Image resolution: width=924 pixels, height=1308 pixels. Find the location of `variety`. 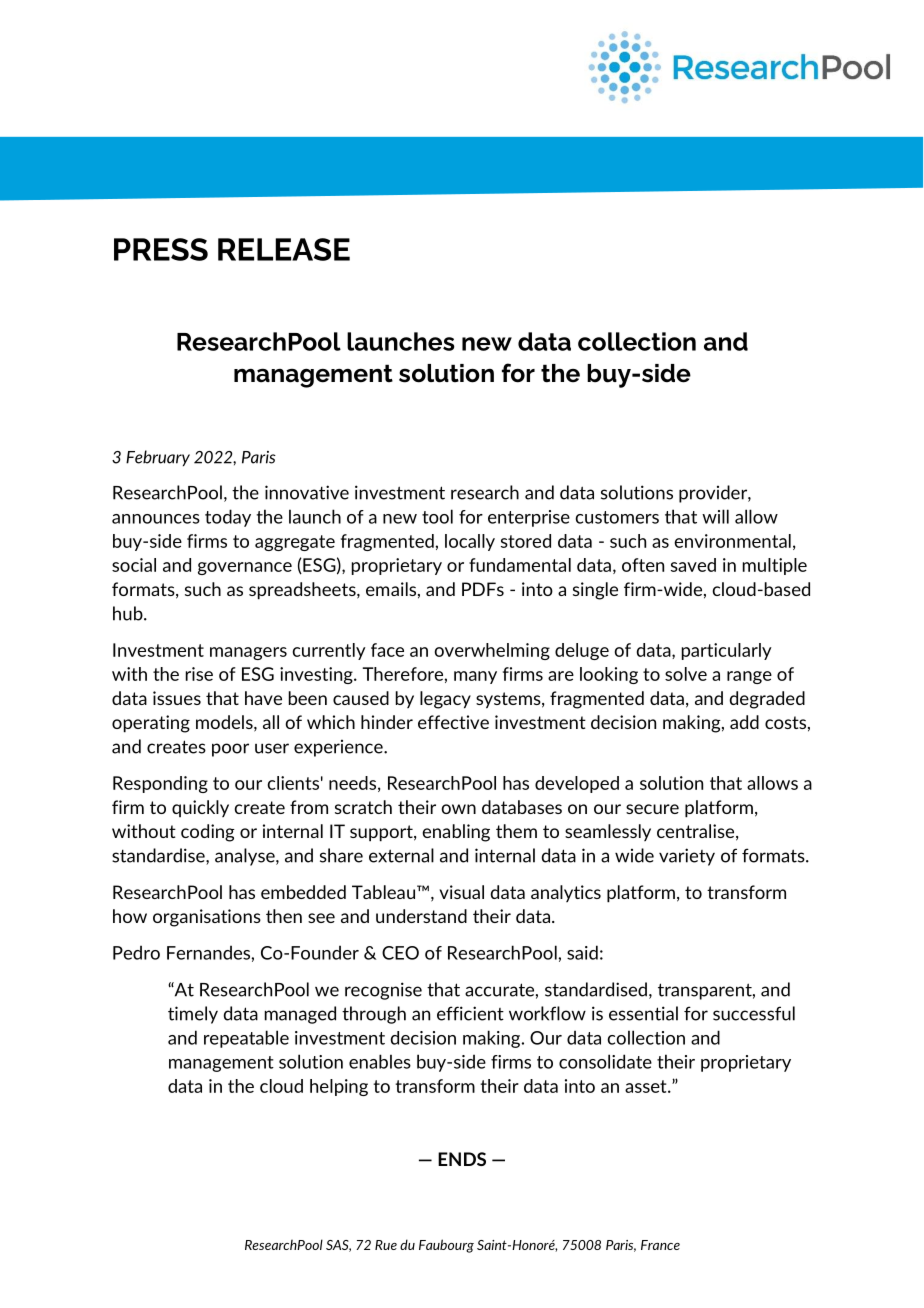

variety is located at coordinates (687, 857).
